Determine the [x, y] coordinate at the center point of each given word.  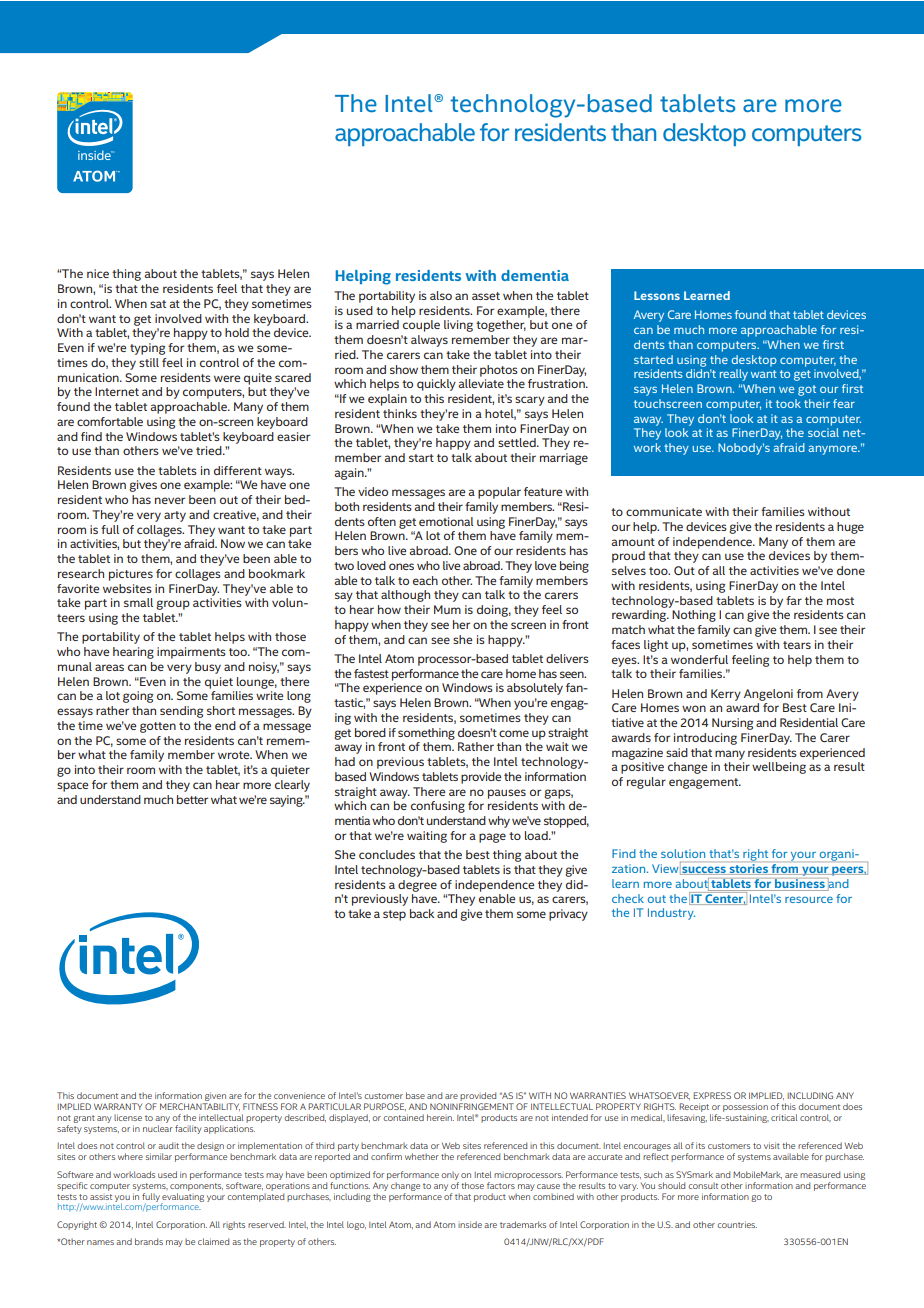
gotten [158, 727]
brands [149, 1241]
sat [158, 304]
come [514, 733]
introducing [705, 739]
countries [737, 1224]
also [441, 295]
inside [470, 1224]
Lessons [657, 295]
